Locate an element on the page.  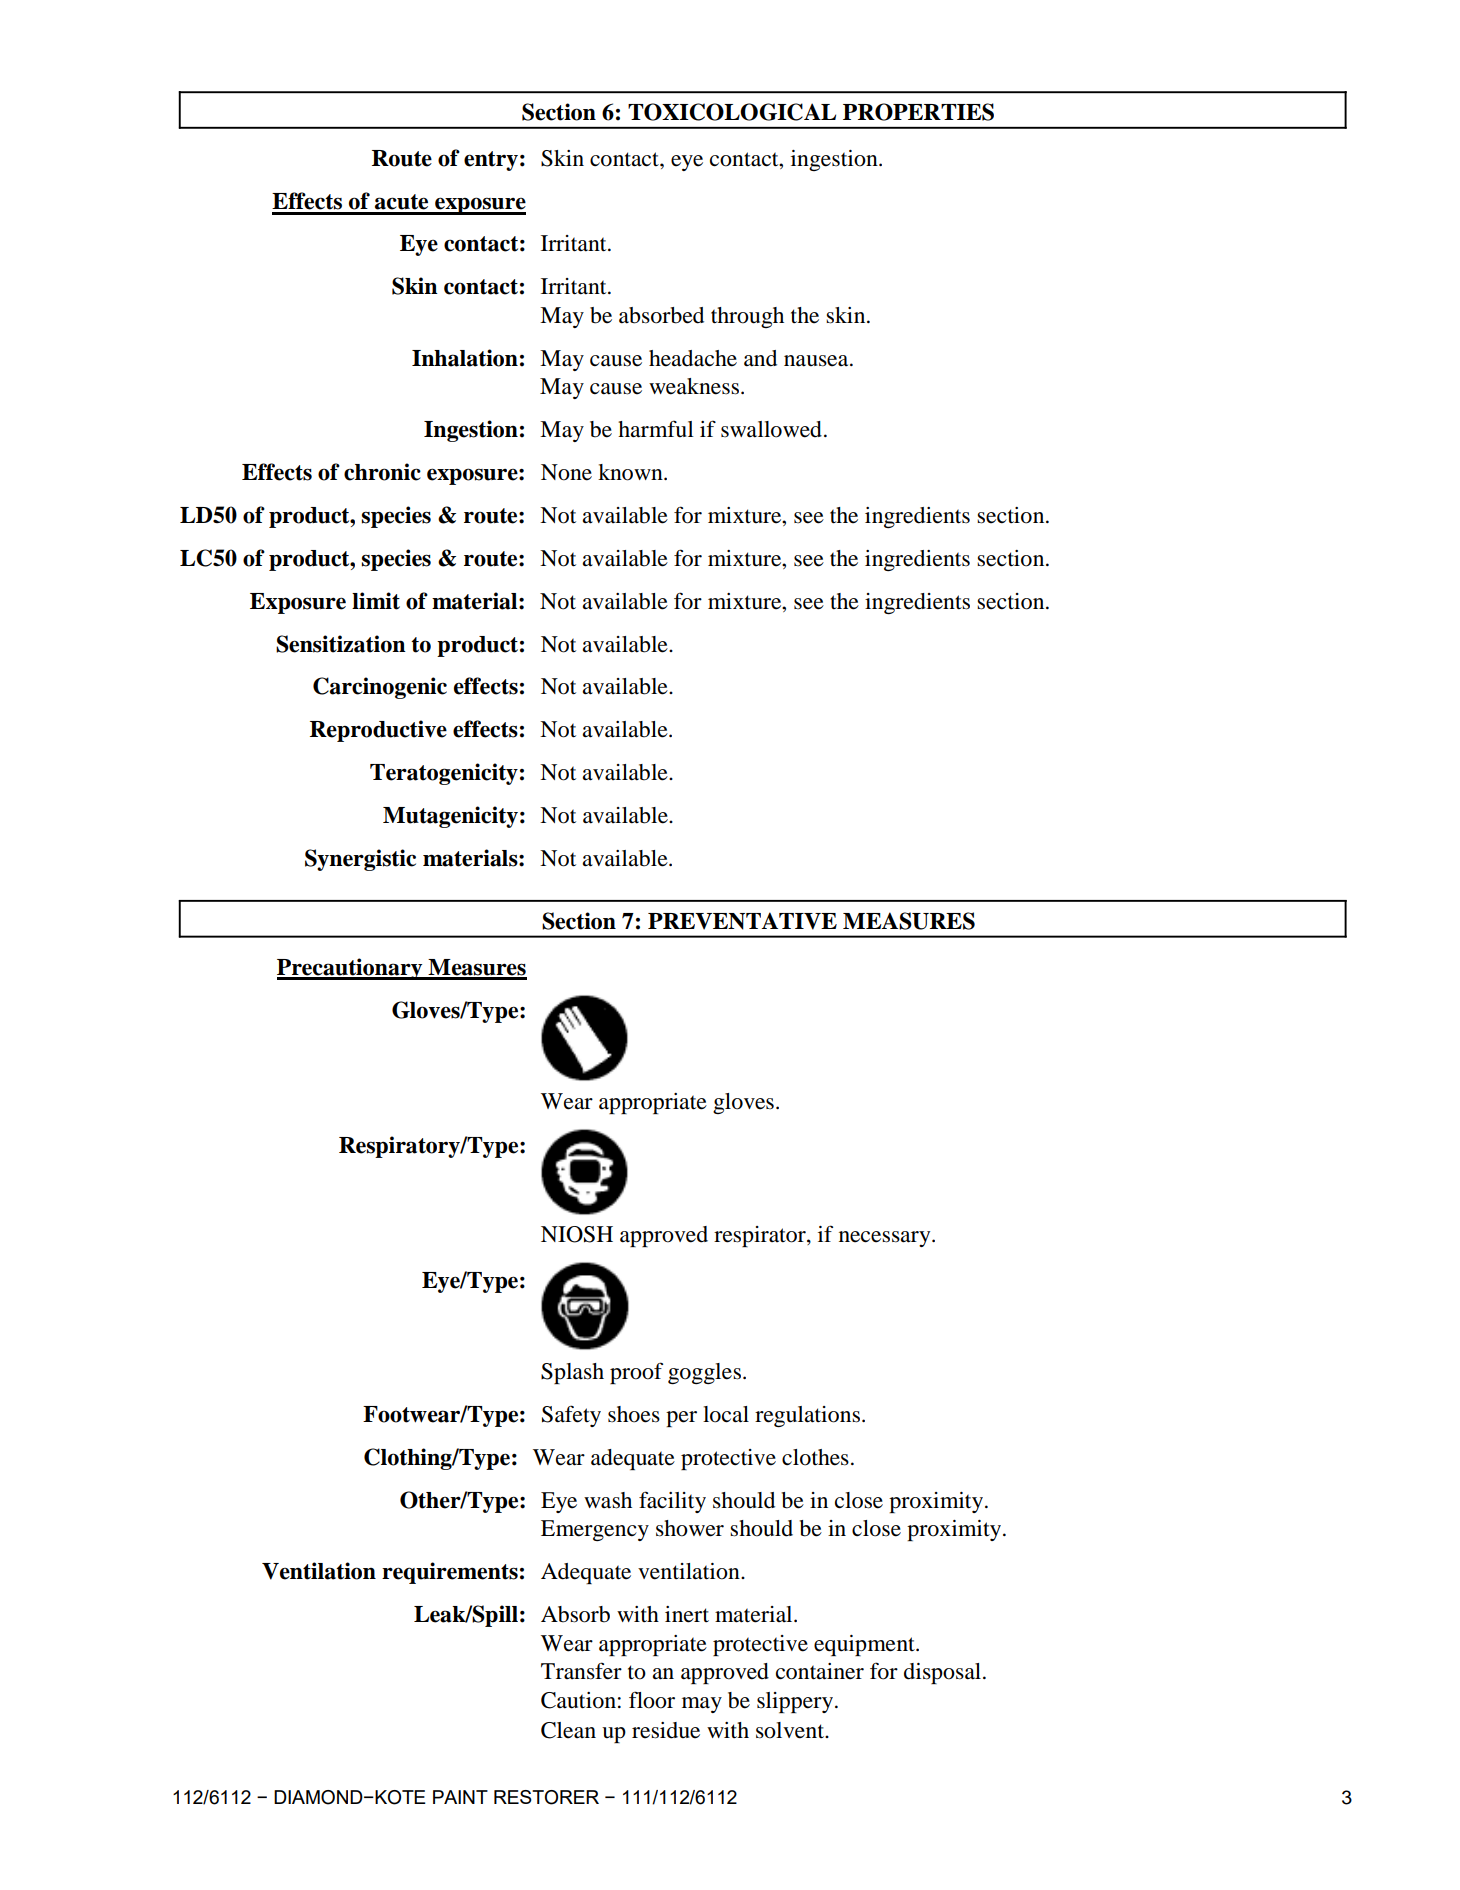
PREVENTATIVE is located at coordinates (742, 921).
